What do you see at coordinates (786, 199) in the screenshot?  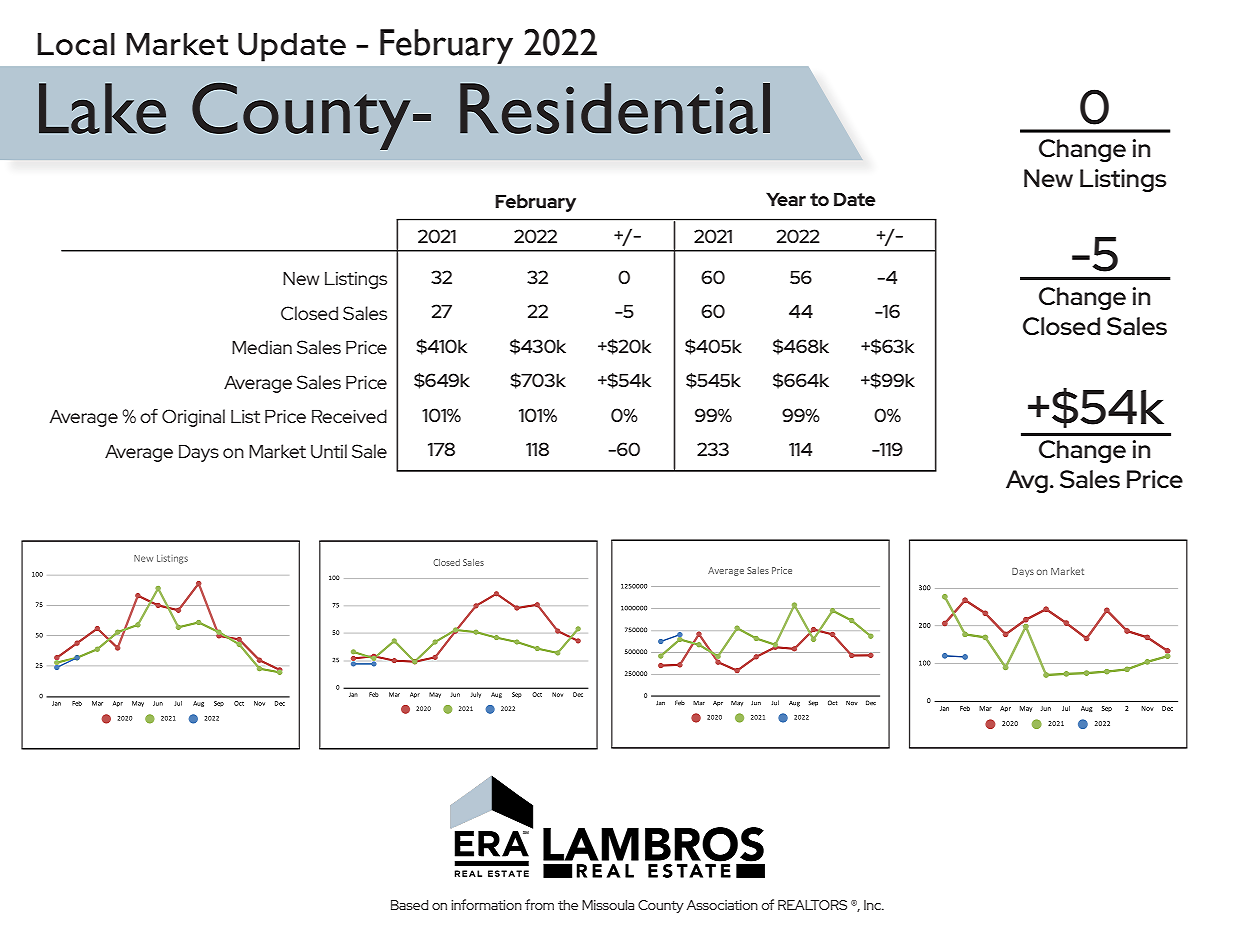 I see `Year` at bounding box center [786, 199].
